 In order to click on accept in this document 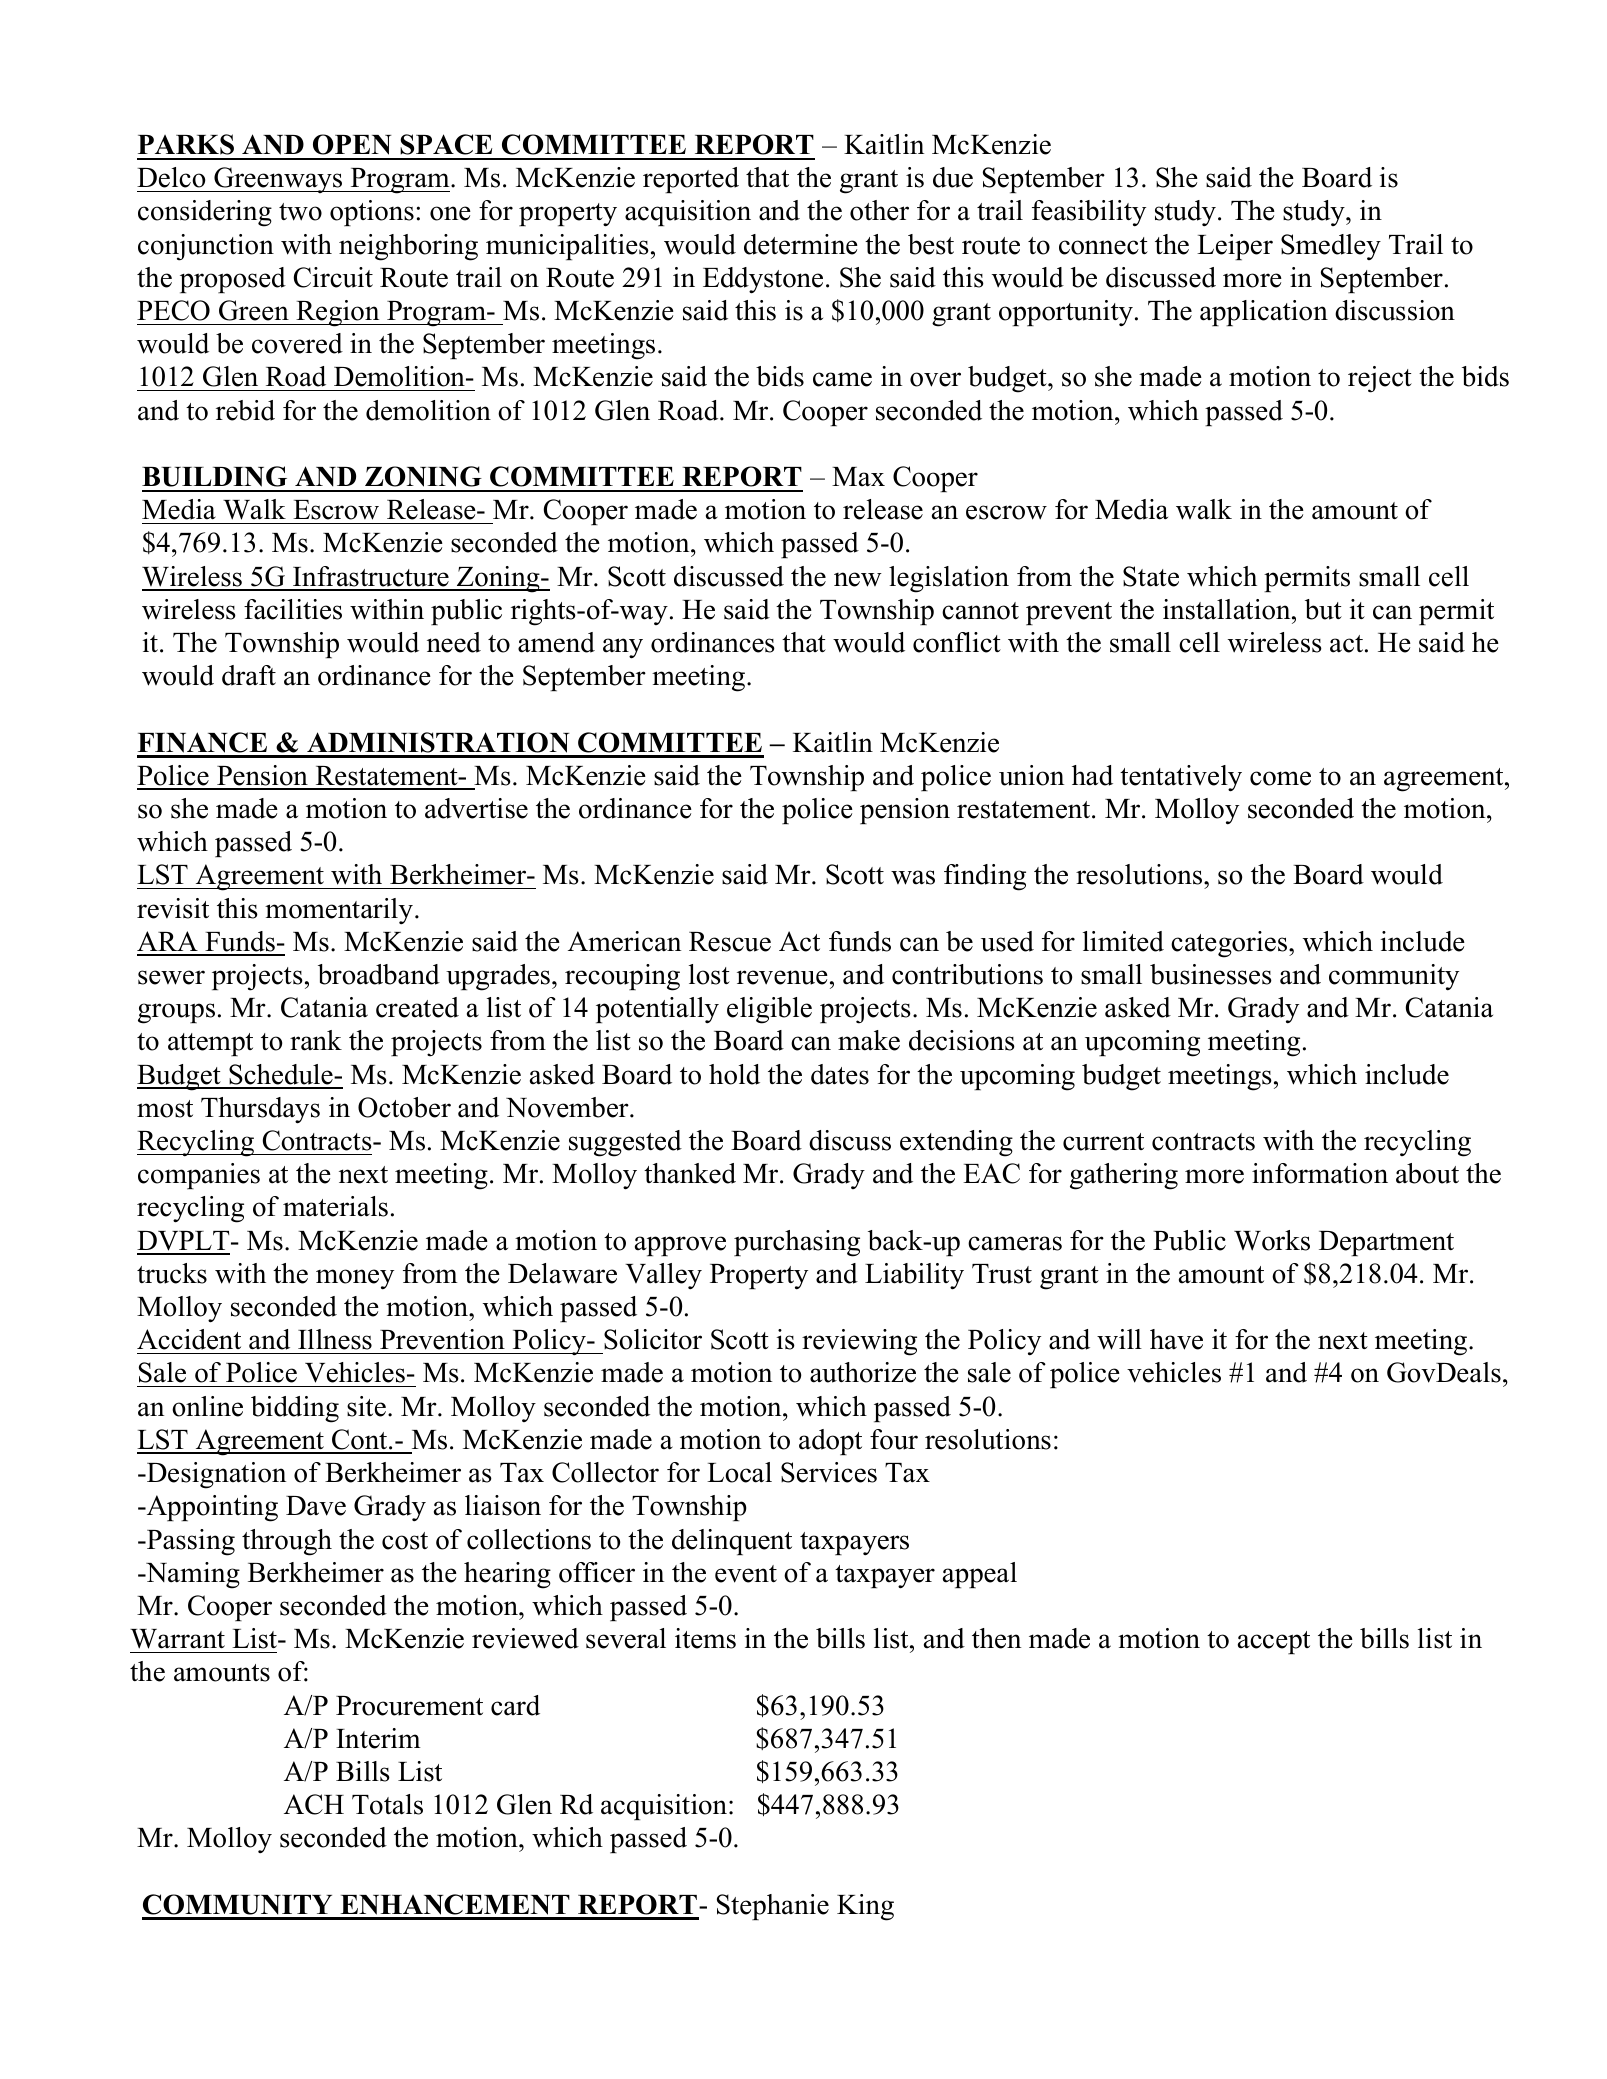, I will do `click(1274, 1642)`.
